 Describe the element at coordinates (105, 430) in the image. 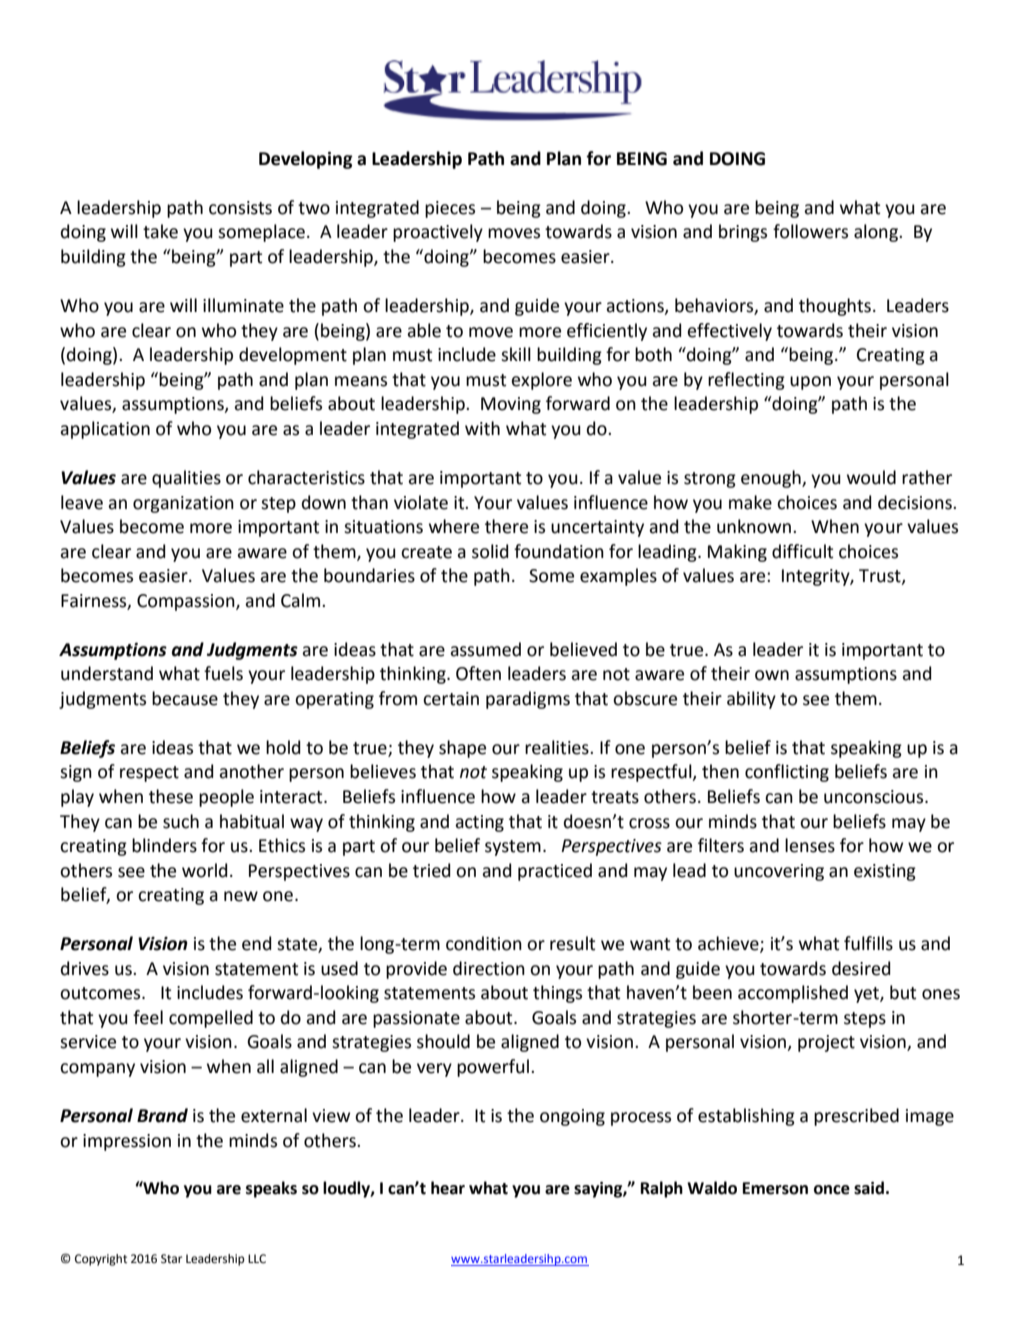

I see `application` at that location.
